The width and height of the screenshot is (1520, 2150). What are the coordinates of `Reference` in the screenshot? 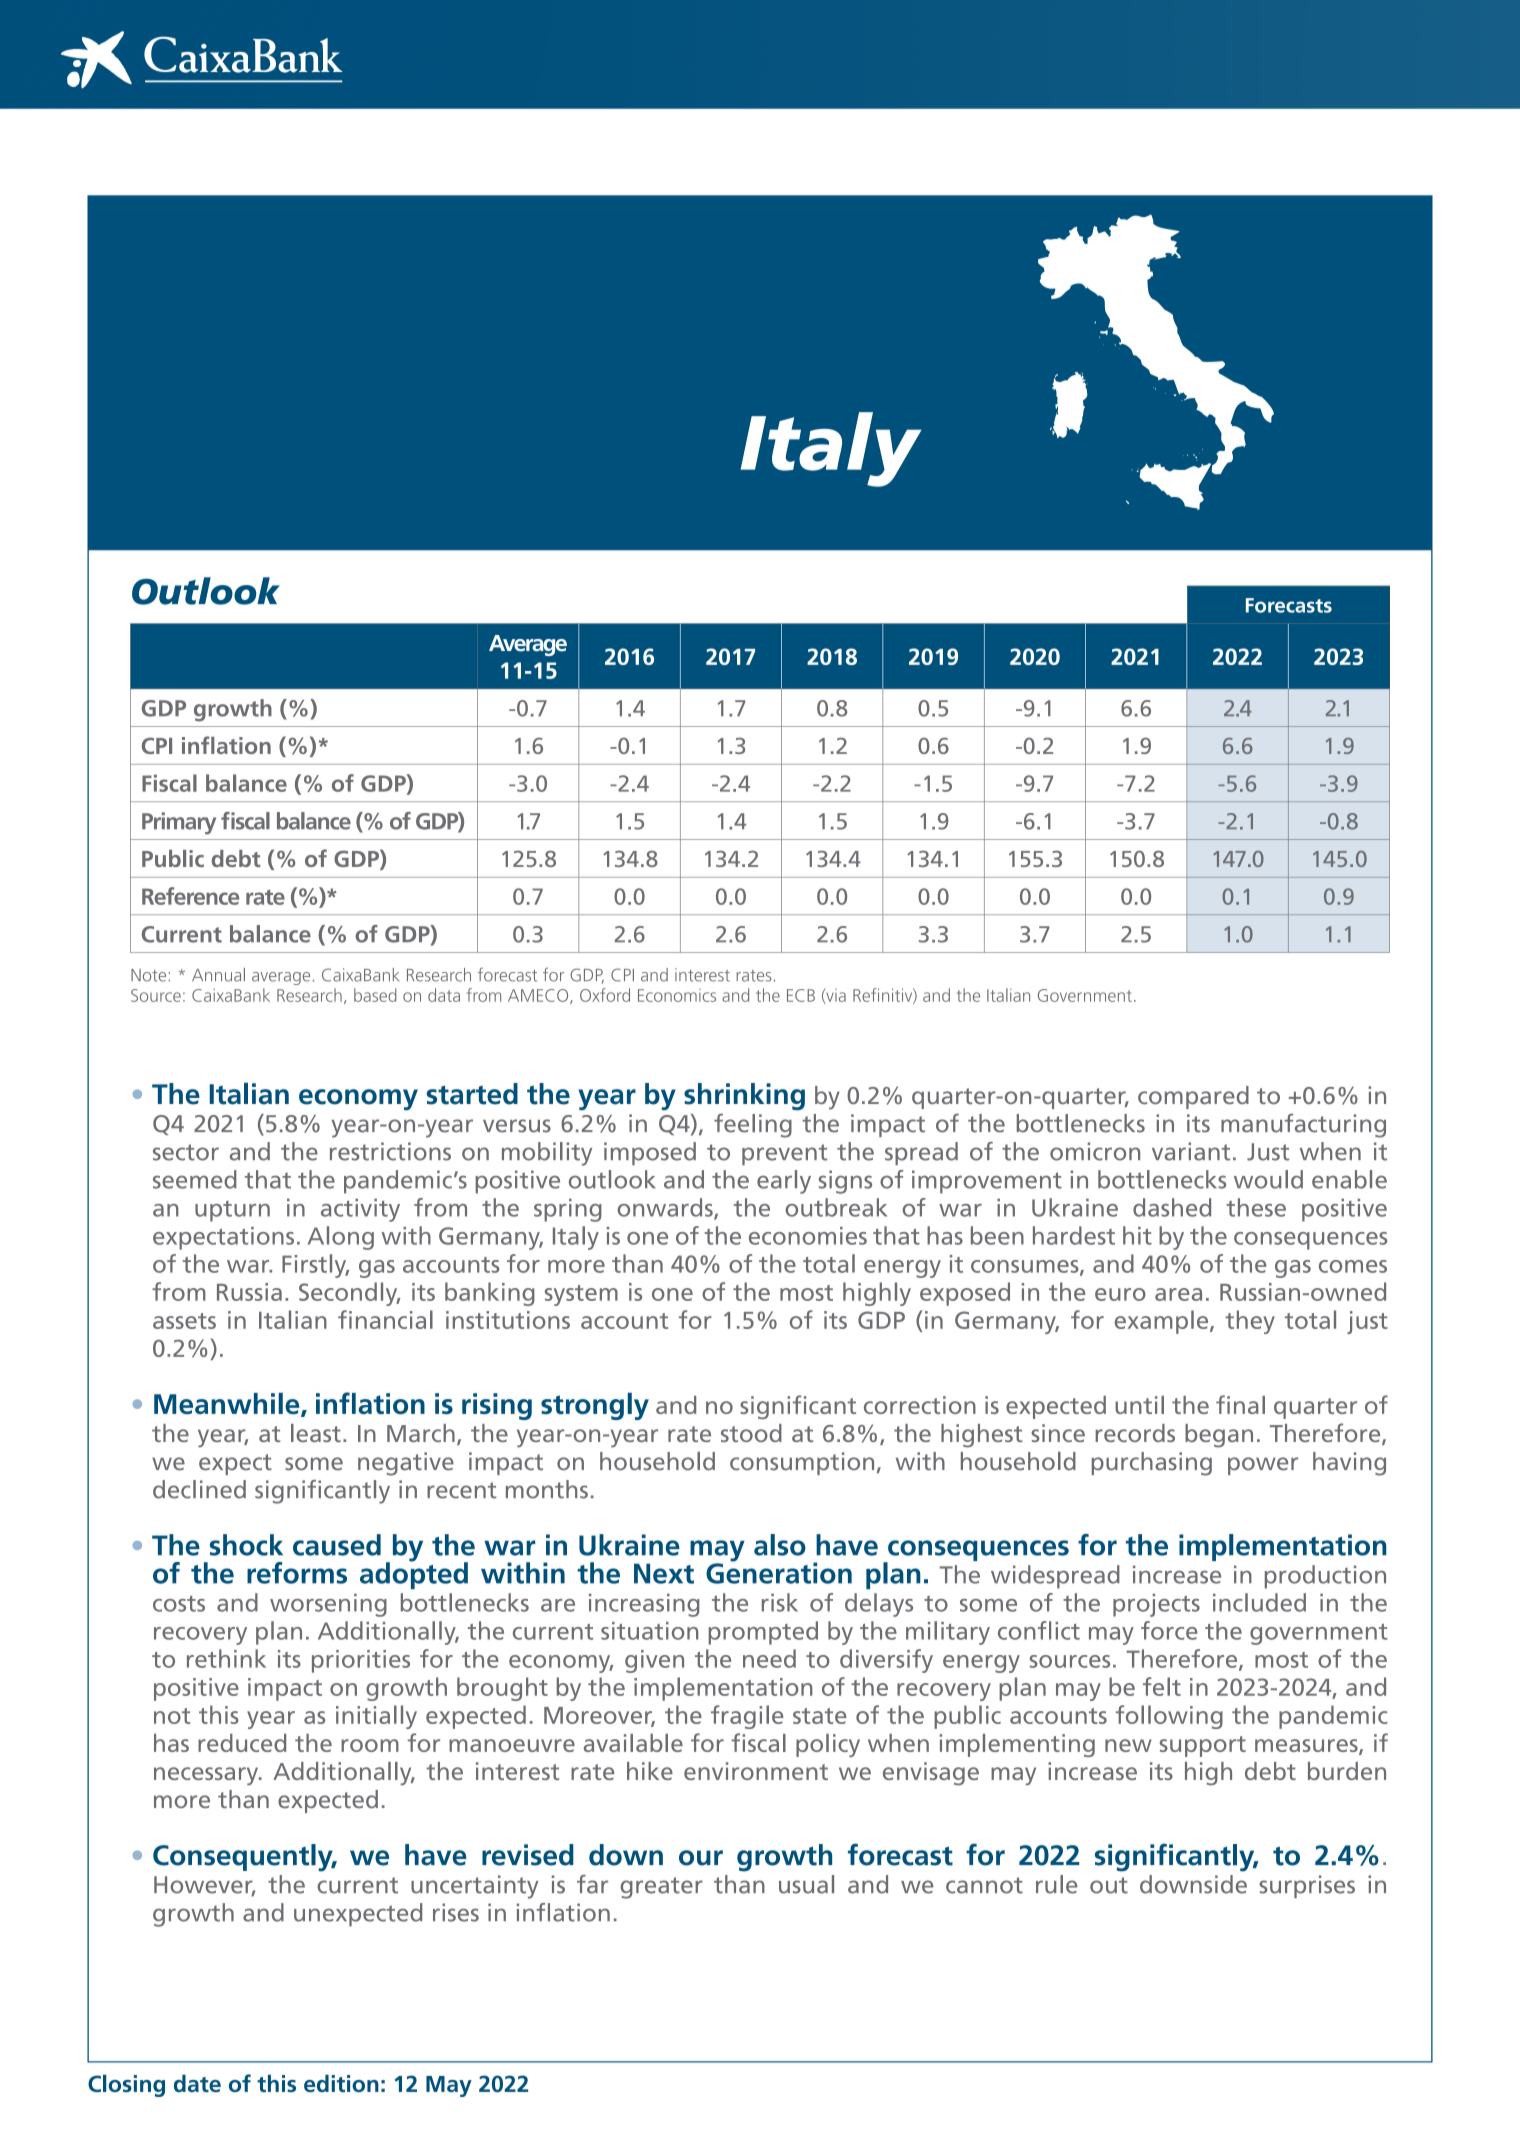 It's located at (190, 896).
